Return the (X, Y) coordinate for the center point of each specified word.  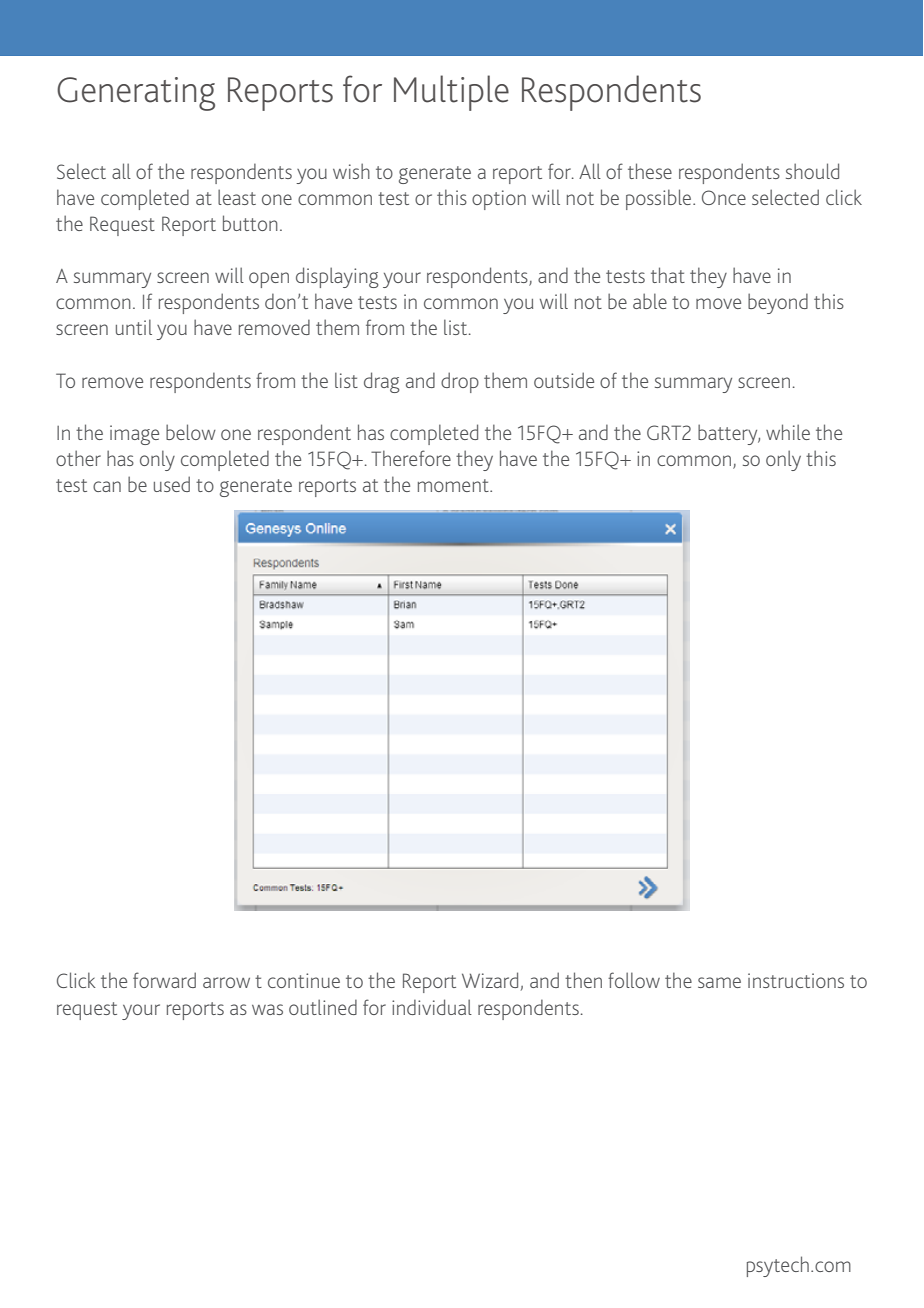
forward (164, 980)
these (650, 171)
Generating (136, 94)
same (719, 982)
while (788, 432)
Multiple (451, 93)
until (134, 327)
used (172, 484)
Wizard (490, 980)
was (267, 1009)
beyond (778, 303)
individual (432, 1007)
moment (454, 485)
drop (460, 382)
